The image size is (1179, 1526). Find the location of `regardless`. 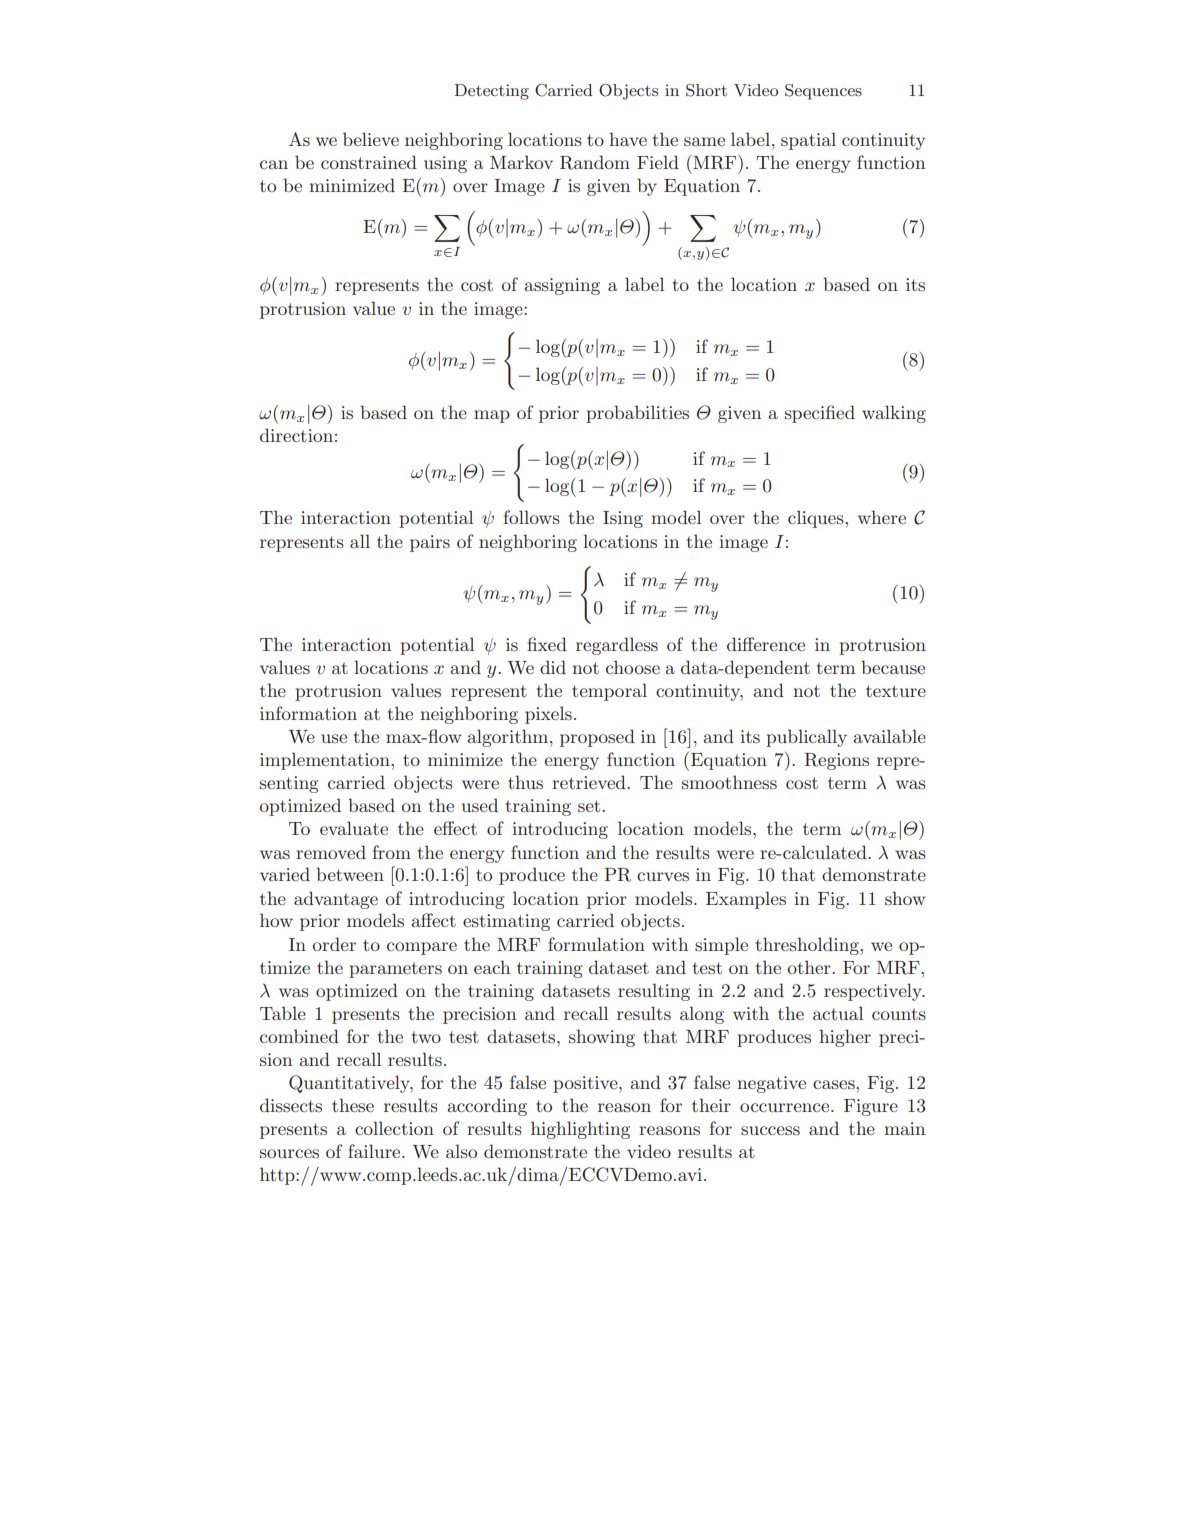

regardless is located at coordinates (617, 646).
